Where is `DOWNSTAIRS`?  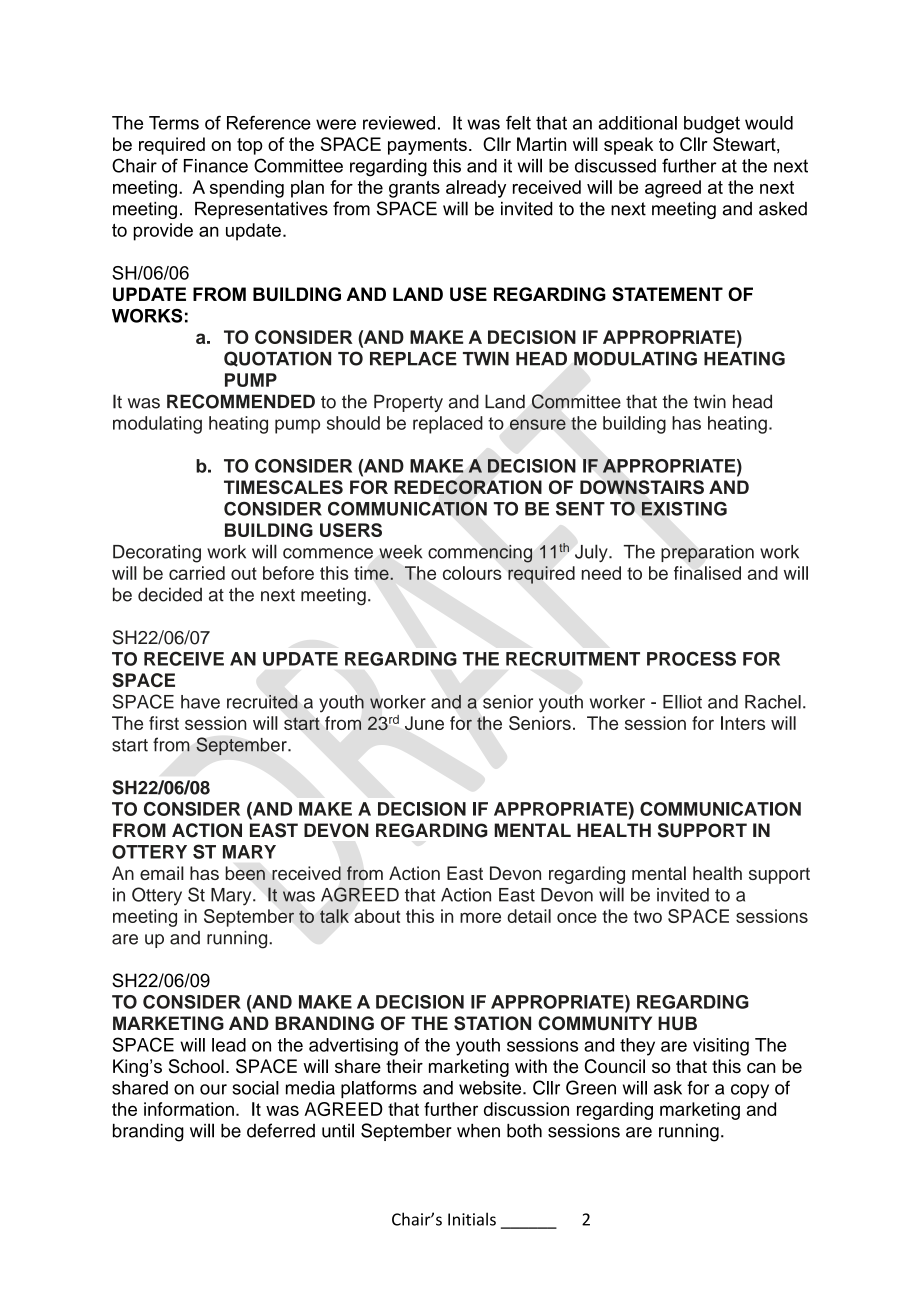 DOWNSTAIRS is located at coordinates (642, 487).
